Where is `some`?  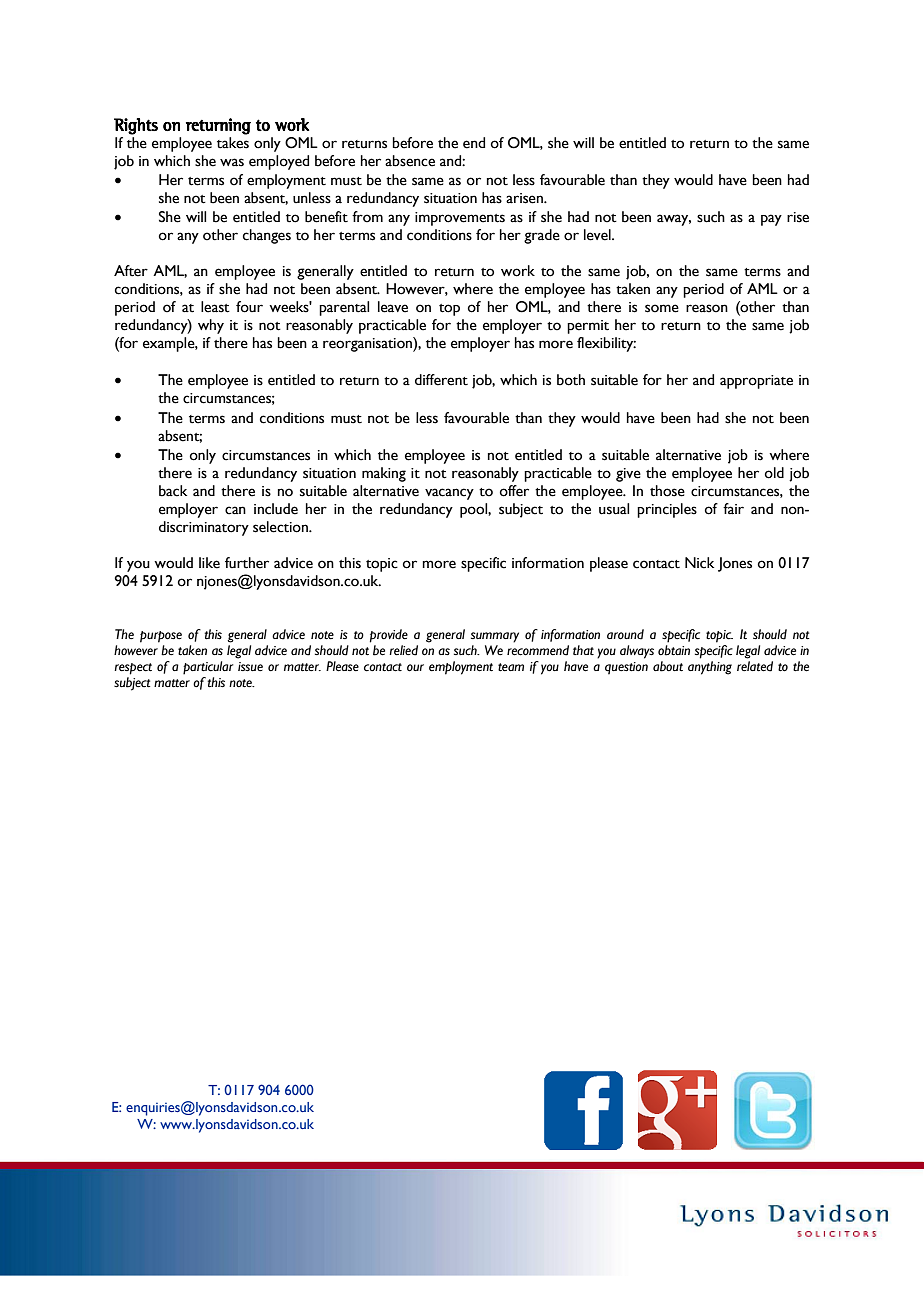 some is located at coordinates (662, 308).
